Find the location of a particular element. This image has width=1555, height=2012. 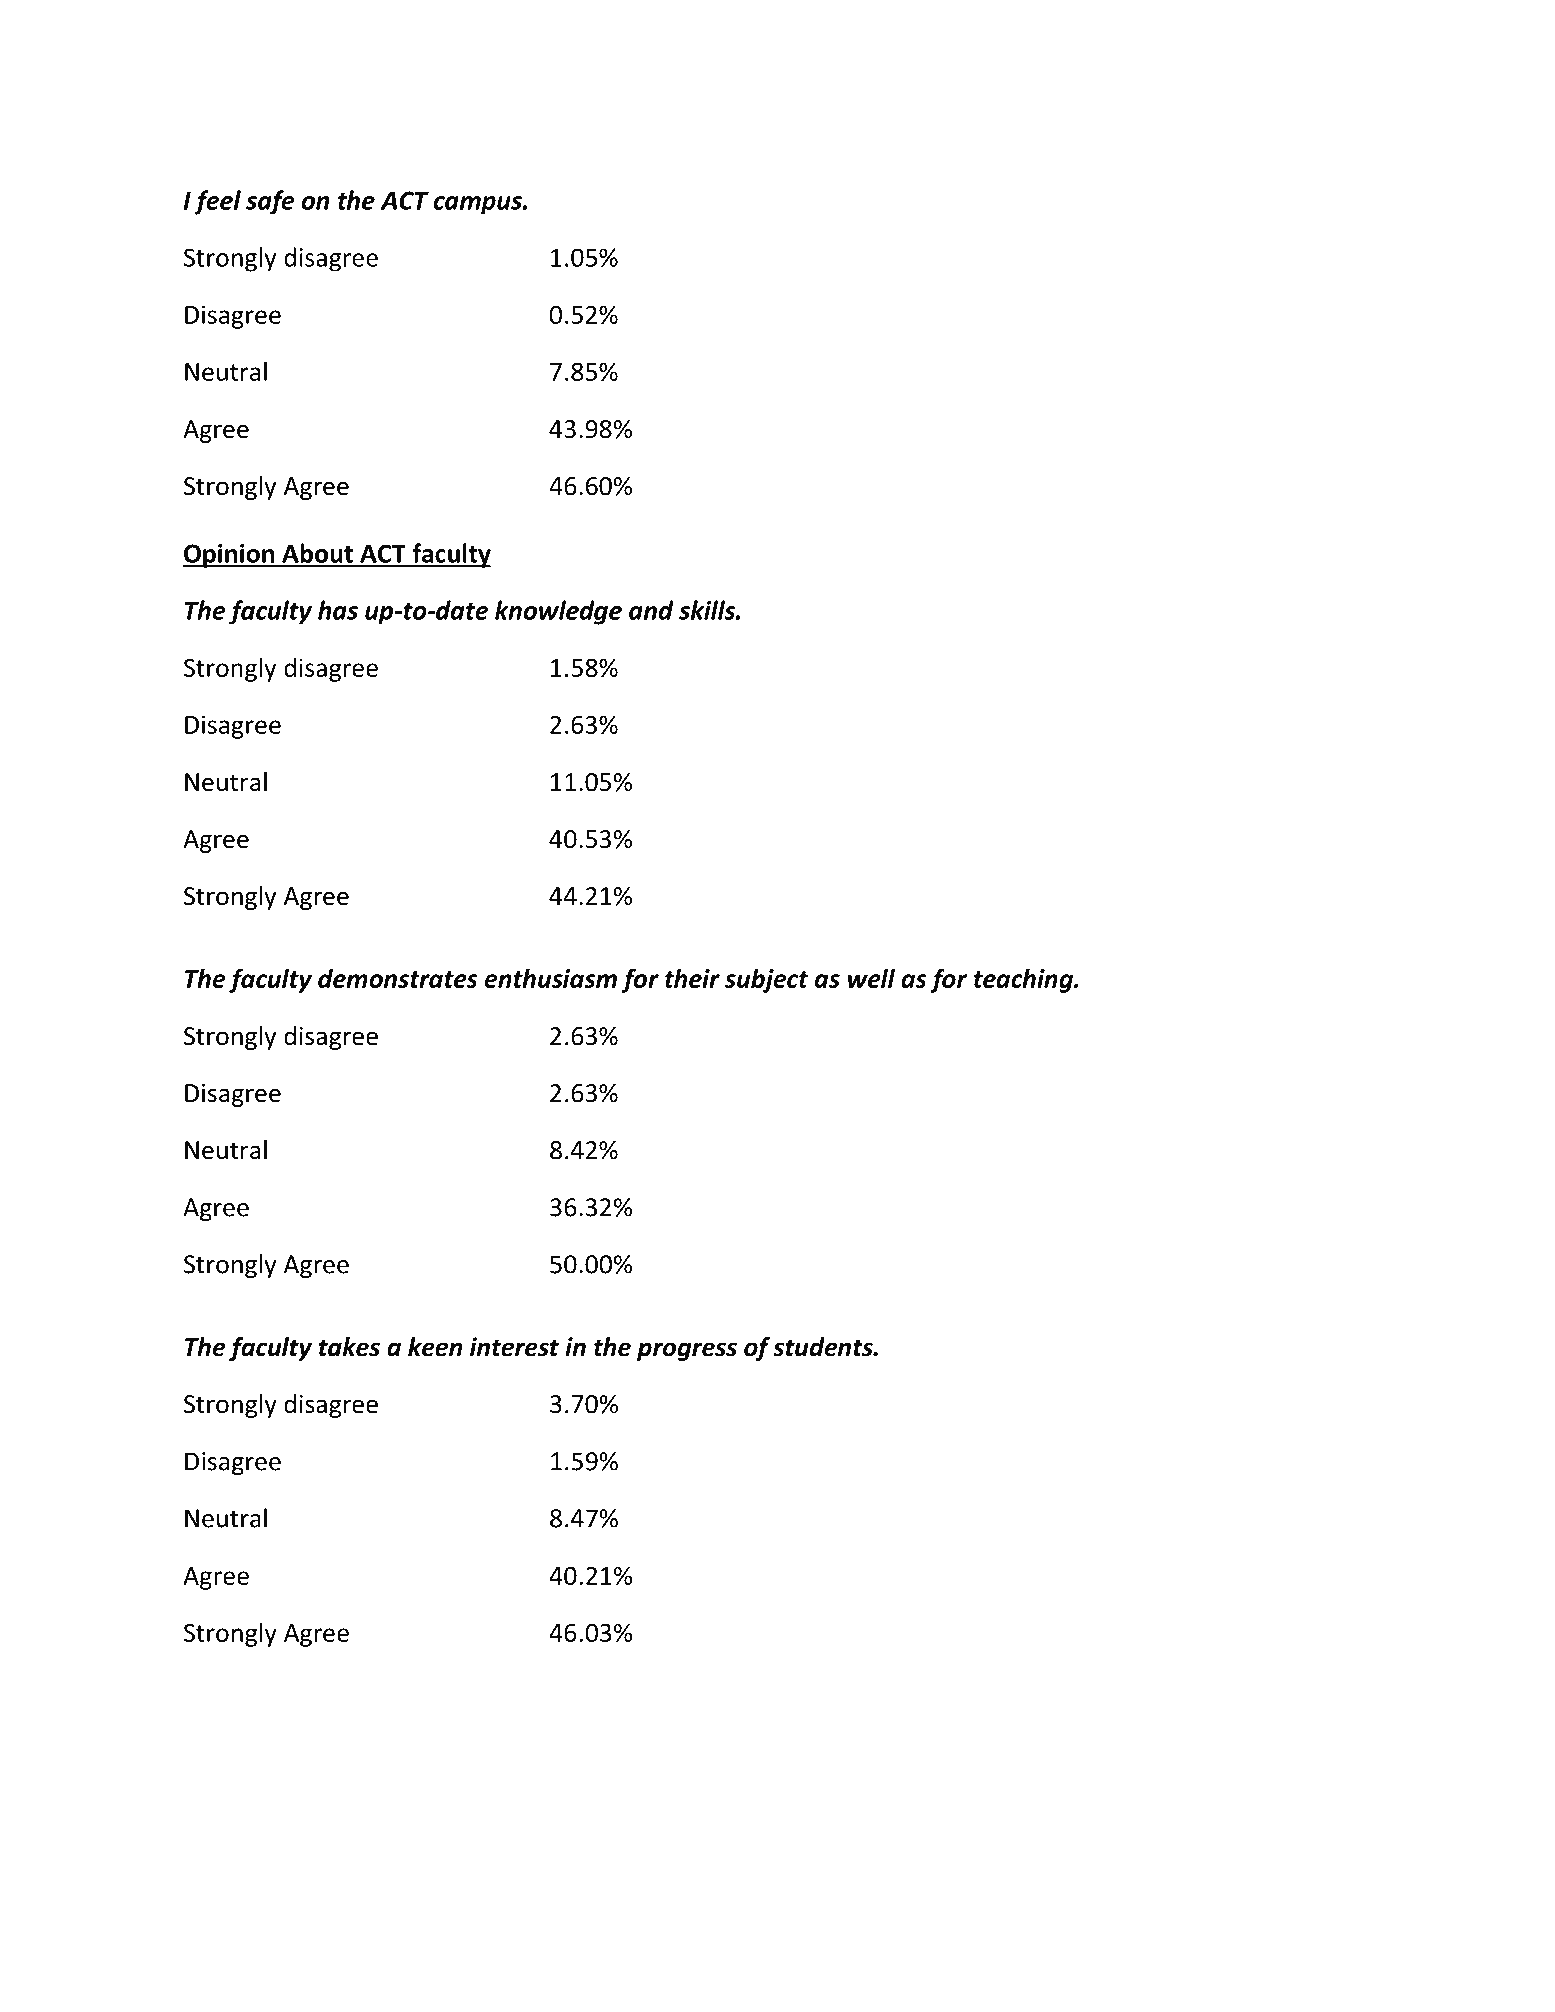

demonstrates is located at coordinates (398, 978).
